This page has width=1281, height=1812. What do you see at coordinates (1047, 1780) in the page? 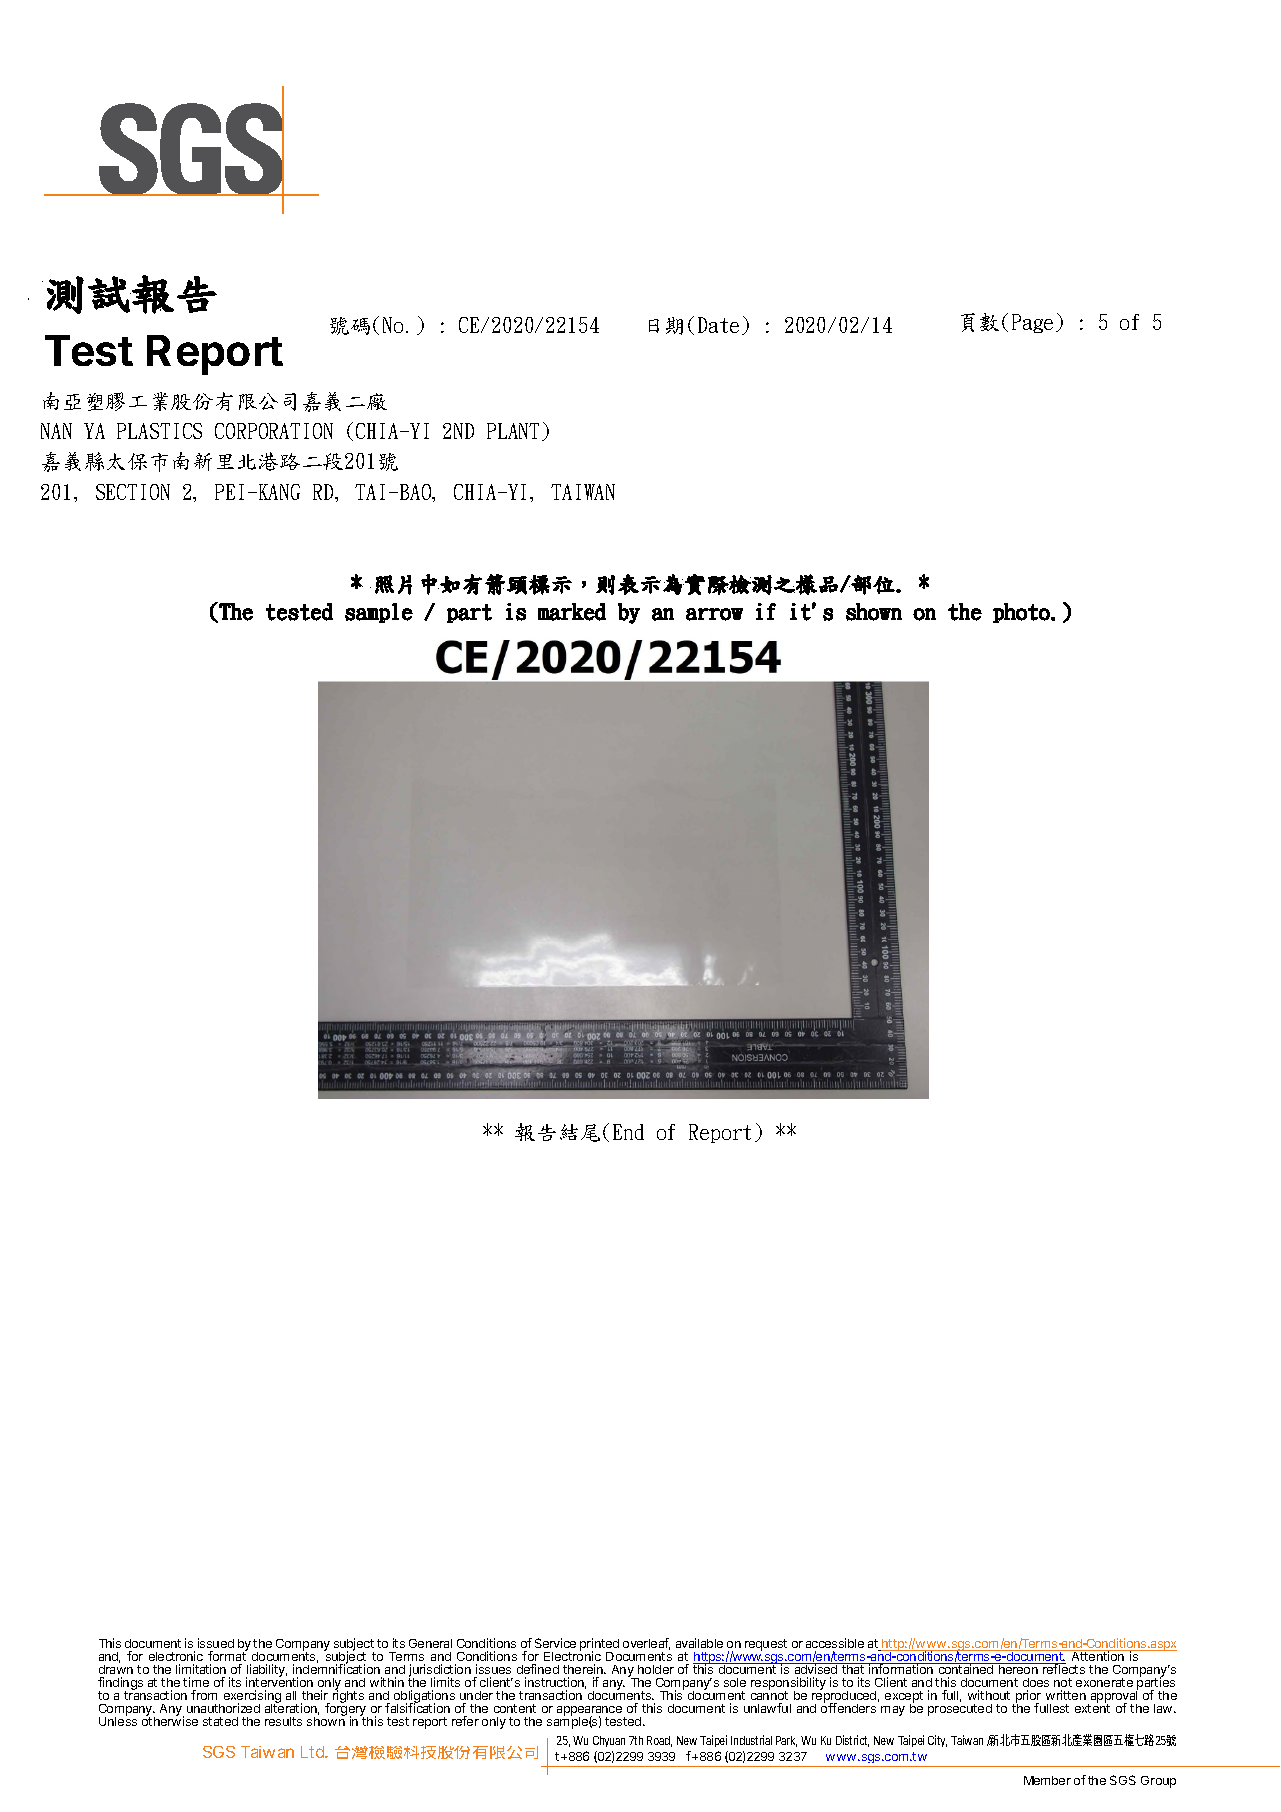
I see `Member` at bounding box center [1047, 1780].
